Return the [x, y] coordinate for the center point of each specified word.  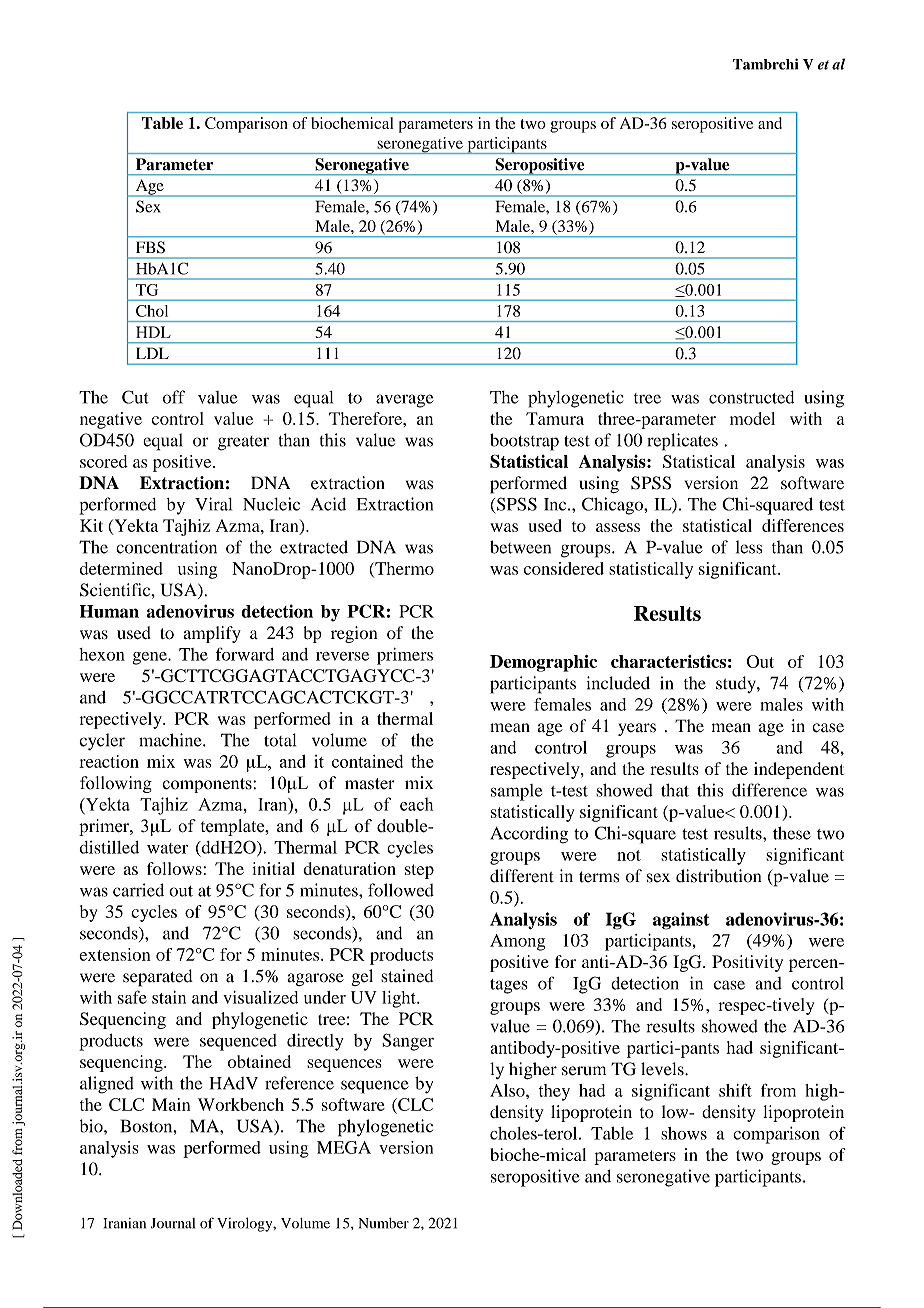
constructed [751, 397]
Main [171, 1104]
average [405, 401]
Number [384, 1223]
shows [684, 1133]
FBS [150, 247]
